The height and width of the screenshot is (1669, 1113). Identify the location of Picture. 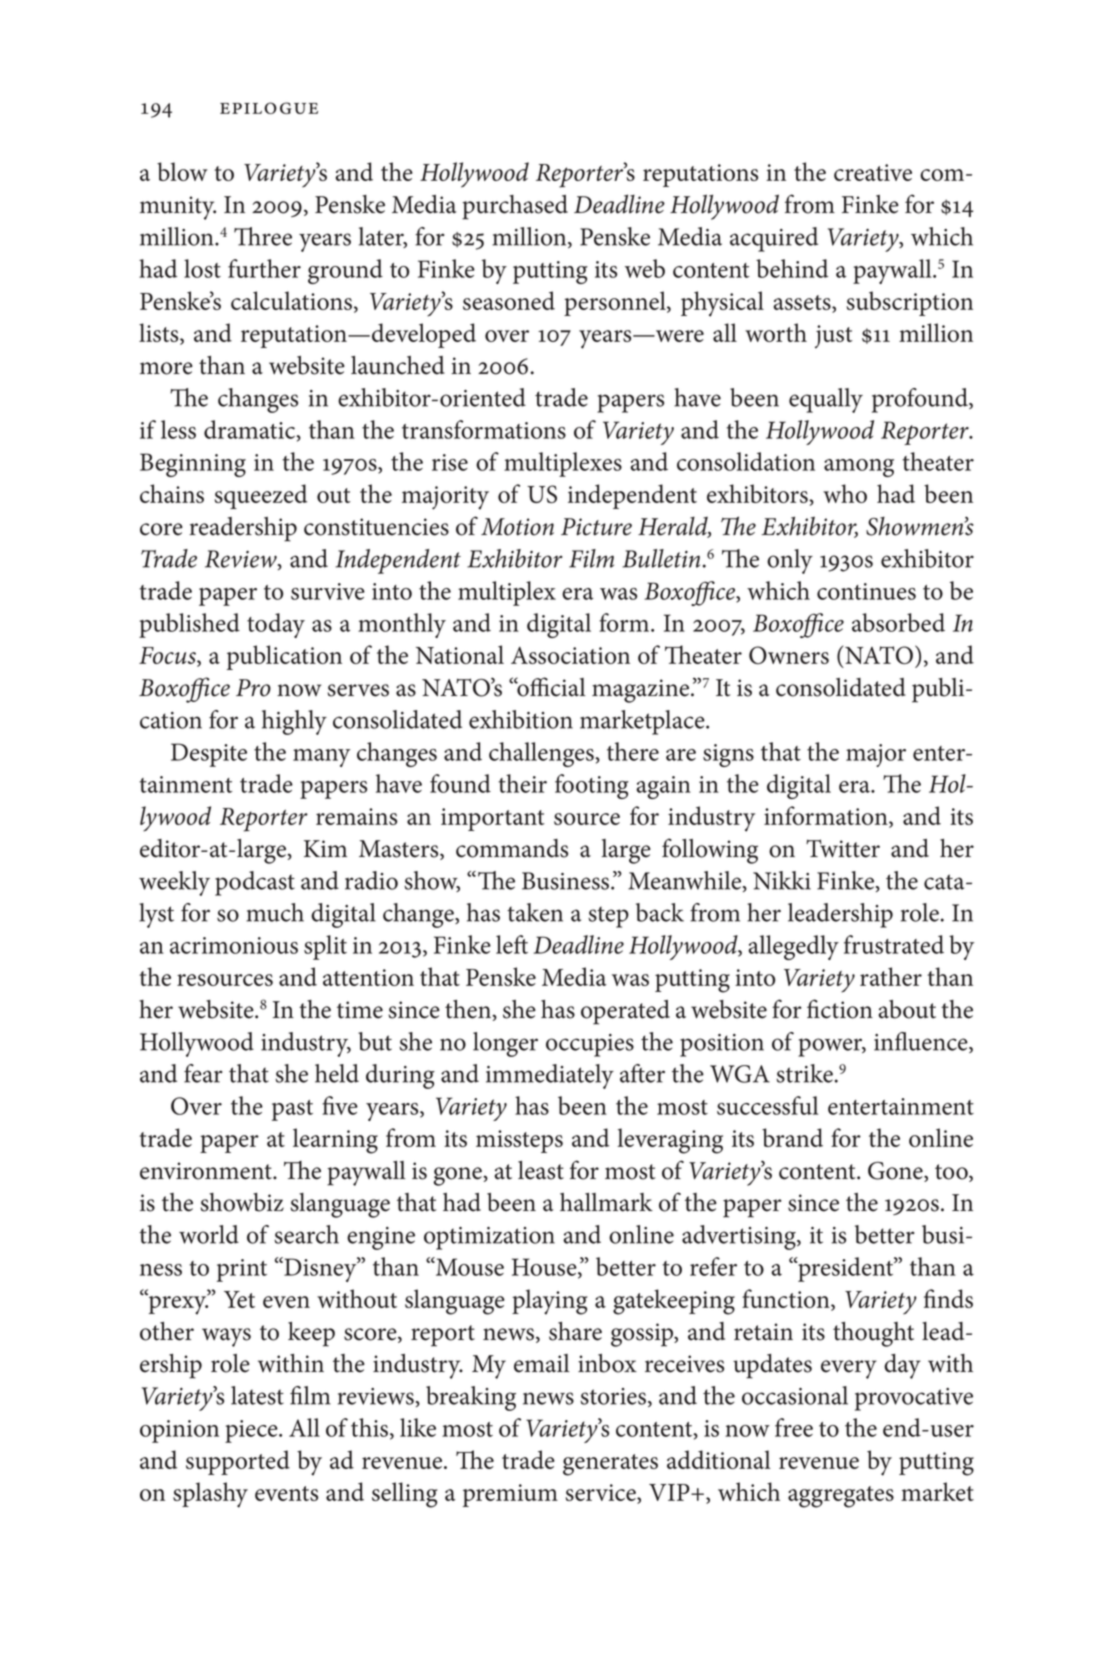
(596, 527).
